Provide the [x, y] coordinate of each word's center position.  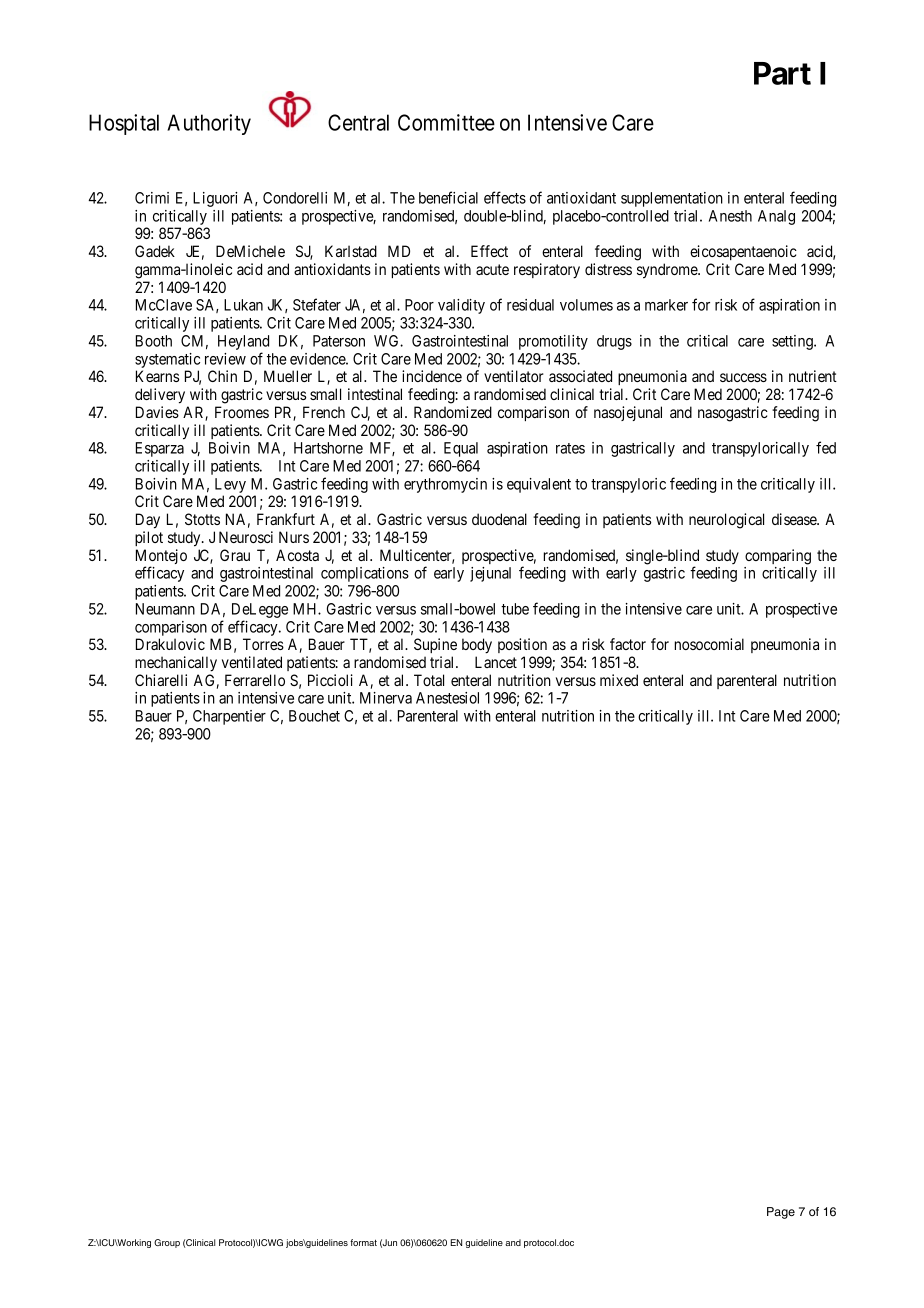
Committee [446, 122]
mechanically [176, 664]
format [363, 1242]
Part [782, 73]
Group [167, 1243]
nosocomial [709, 644]
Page [781, 1213]
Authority [209, 124]
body [477, 646]
